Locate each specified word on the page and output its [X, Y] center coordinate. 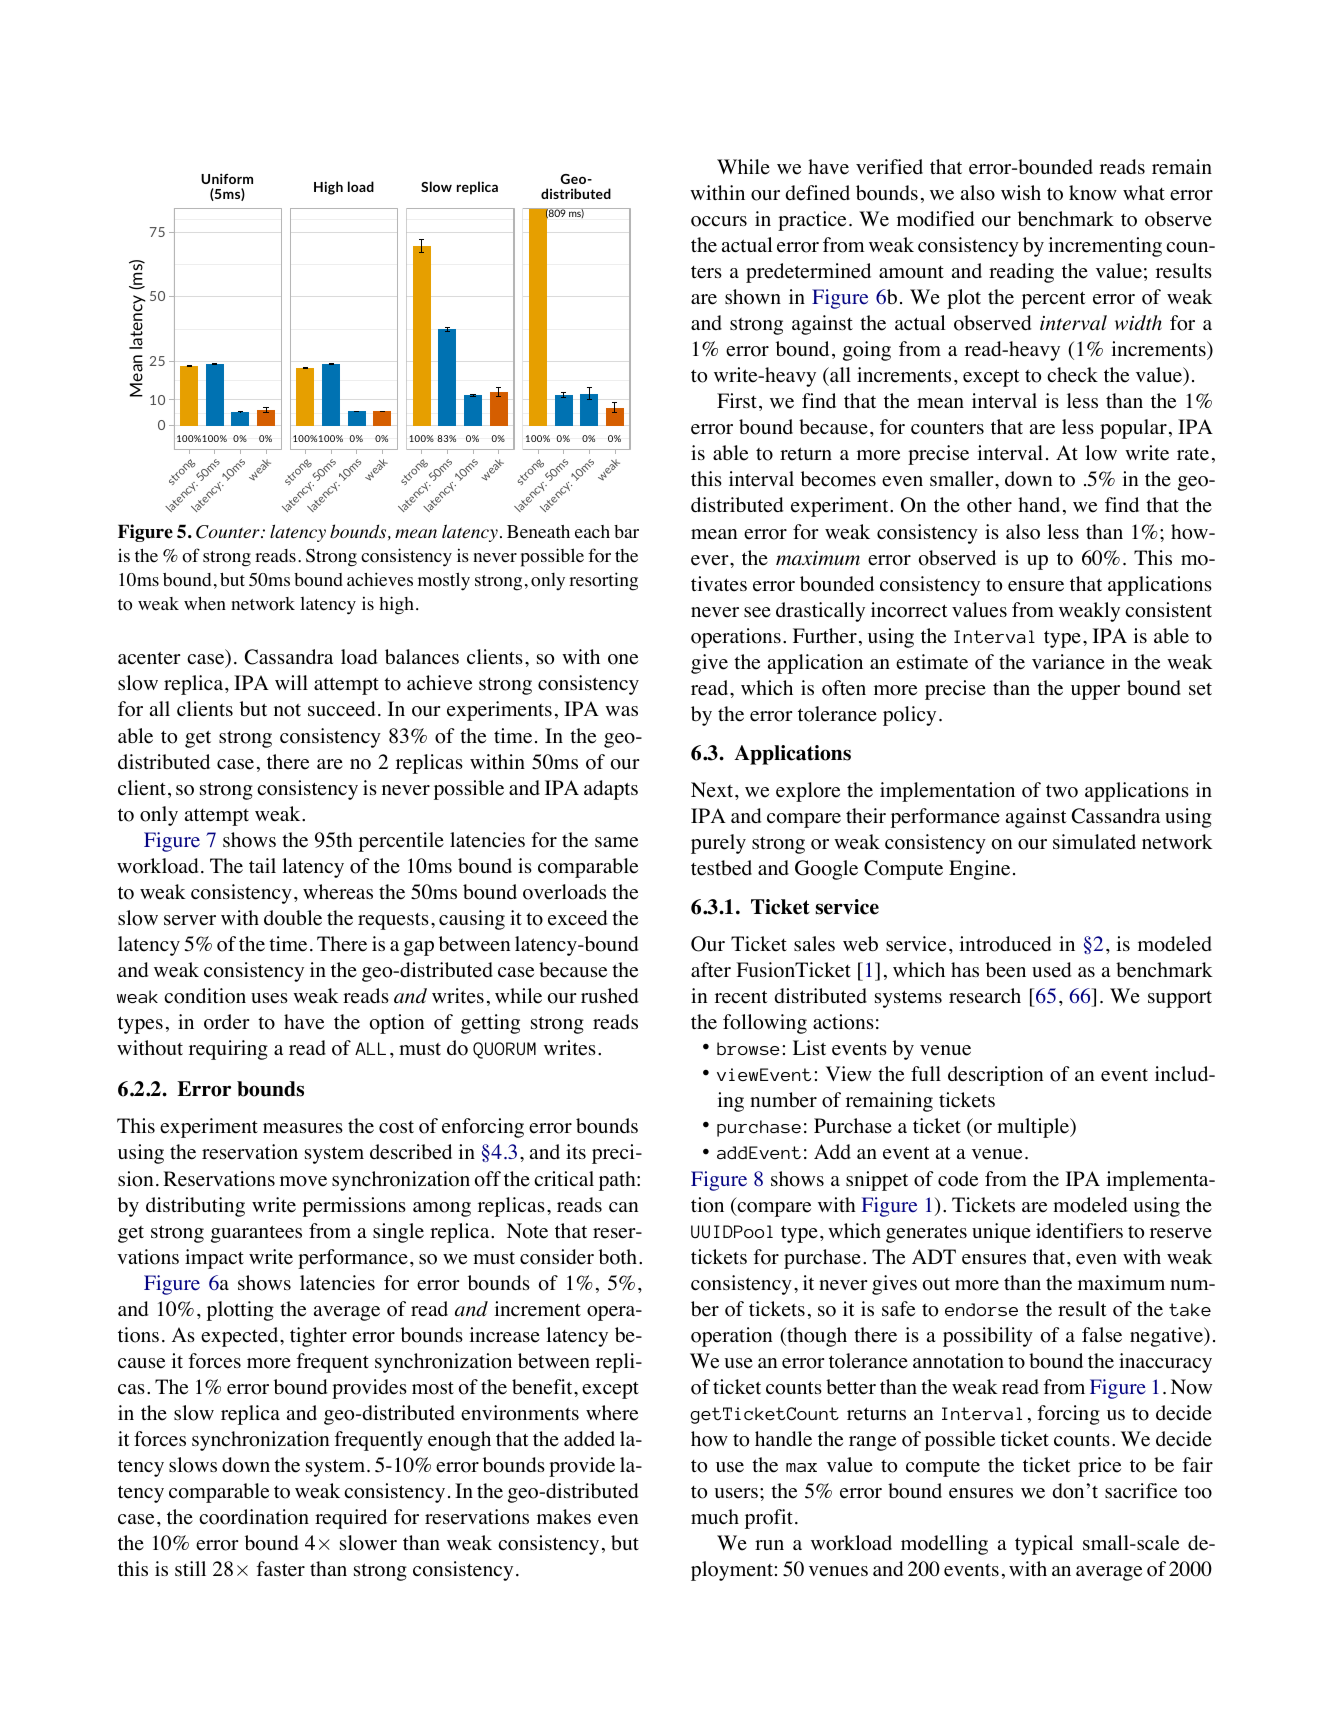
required [351, 1519]
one [623, 659]
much [715, 1516]
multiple [1034, 1128]
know [1093, 193]
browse [748, 1049]
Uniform [227, 178]
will [291, 682]
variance [1068, 662]
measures [303, 1128]
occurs [719, 221]
